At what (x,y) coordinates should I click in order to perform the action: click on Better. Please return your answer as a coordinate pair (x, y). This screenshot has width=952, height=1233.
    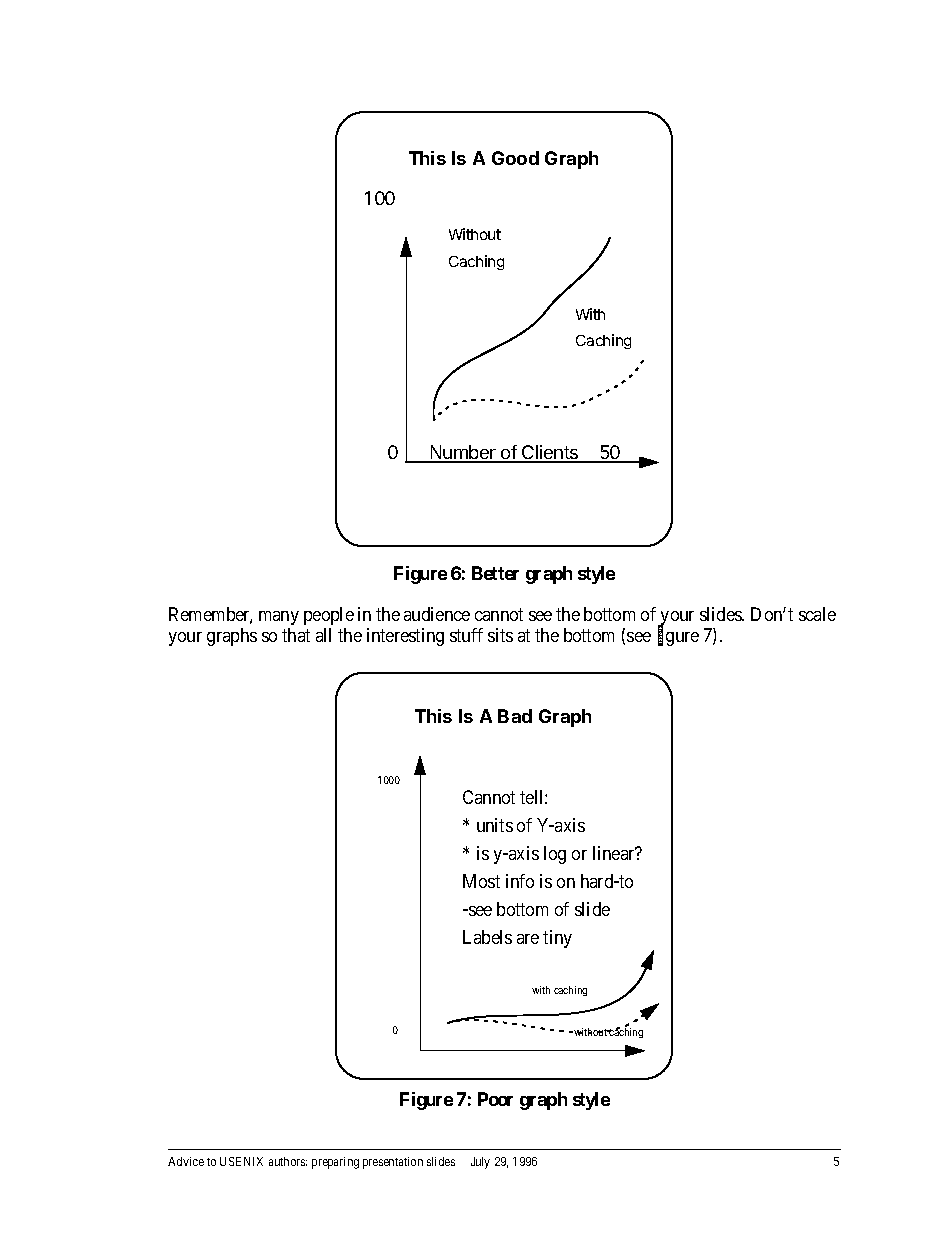
    Looking at the image, I should click on (495, 573).
